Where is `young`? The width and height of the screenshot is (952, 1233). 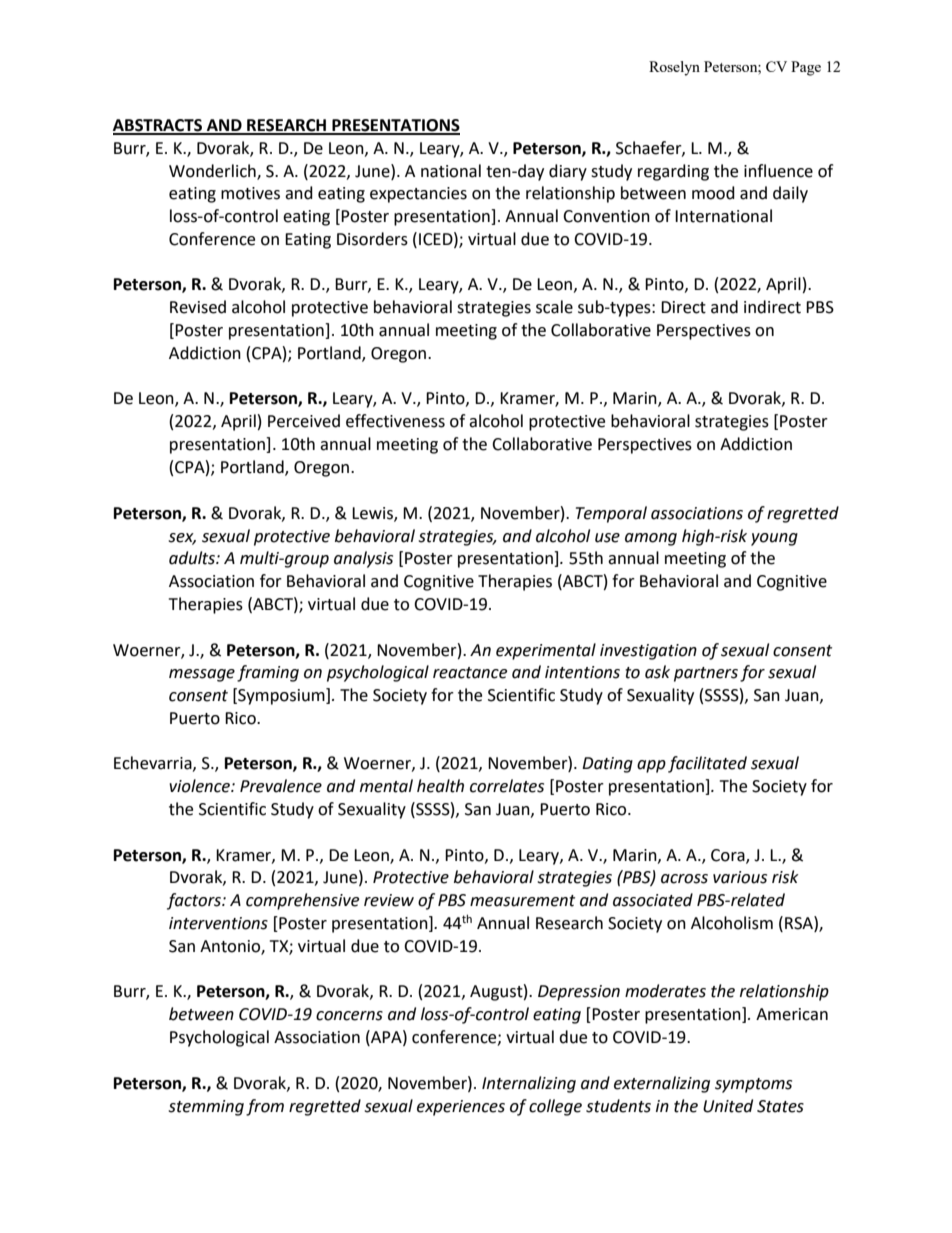 young is located at coordinates (774, 539).
